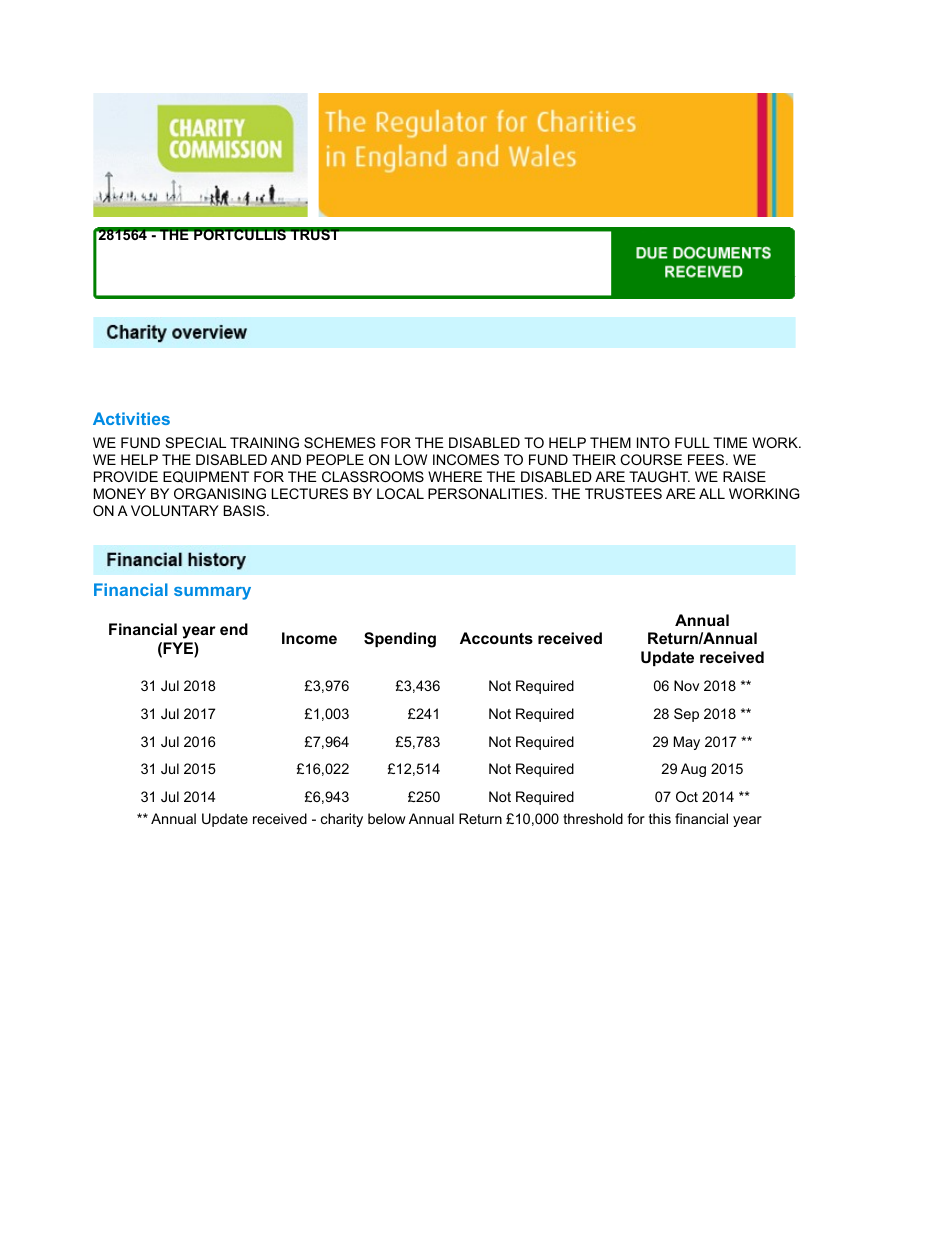 This page has height=1233, width=952. Describe the element at coordinates (339, 442) in the page. I see `SCHEMES` at that location.
